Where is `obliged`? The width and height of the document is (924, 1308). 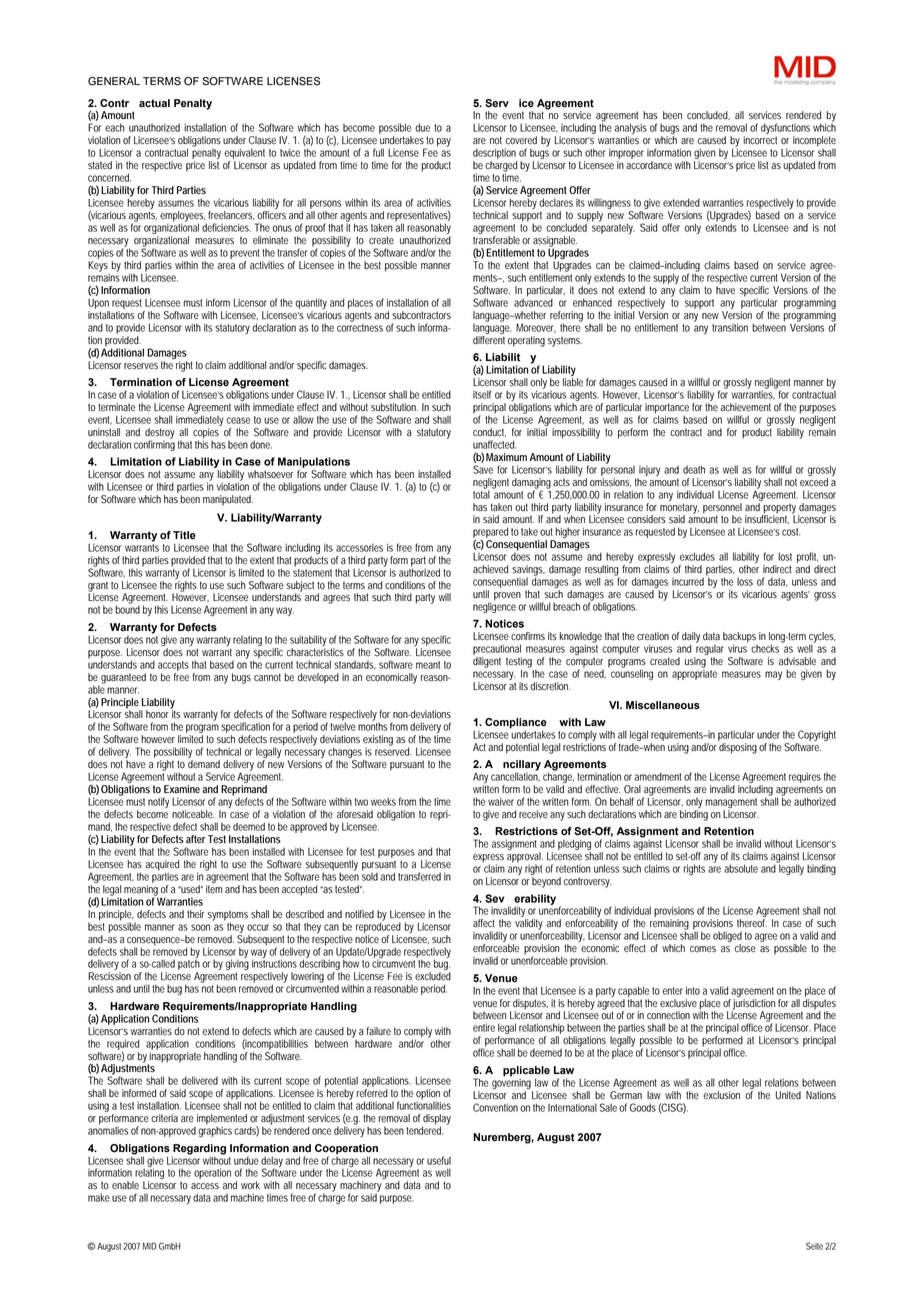
obliged is located at coordinates (727, 938).
